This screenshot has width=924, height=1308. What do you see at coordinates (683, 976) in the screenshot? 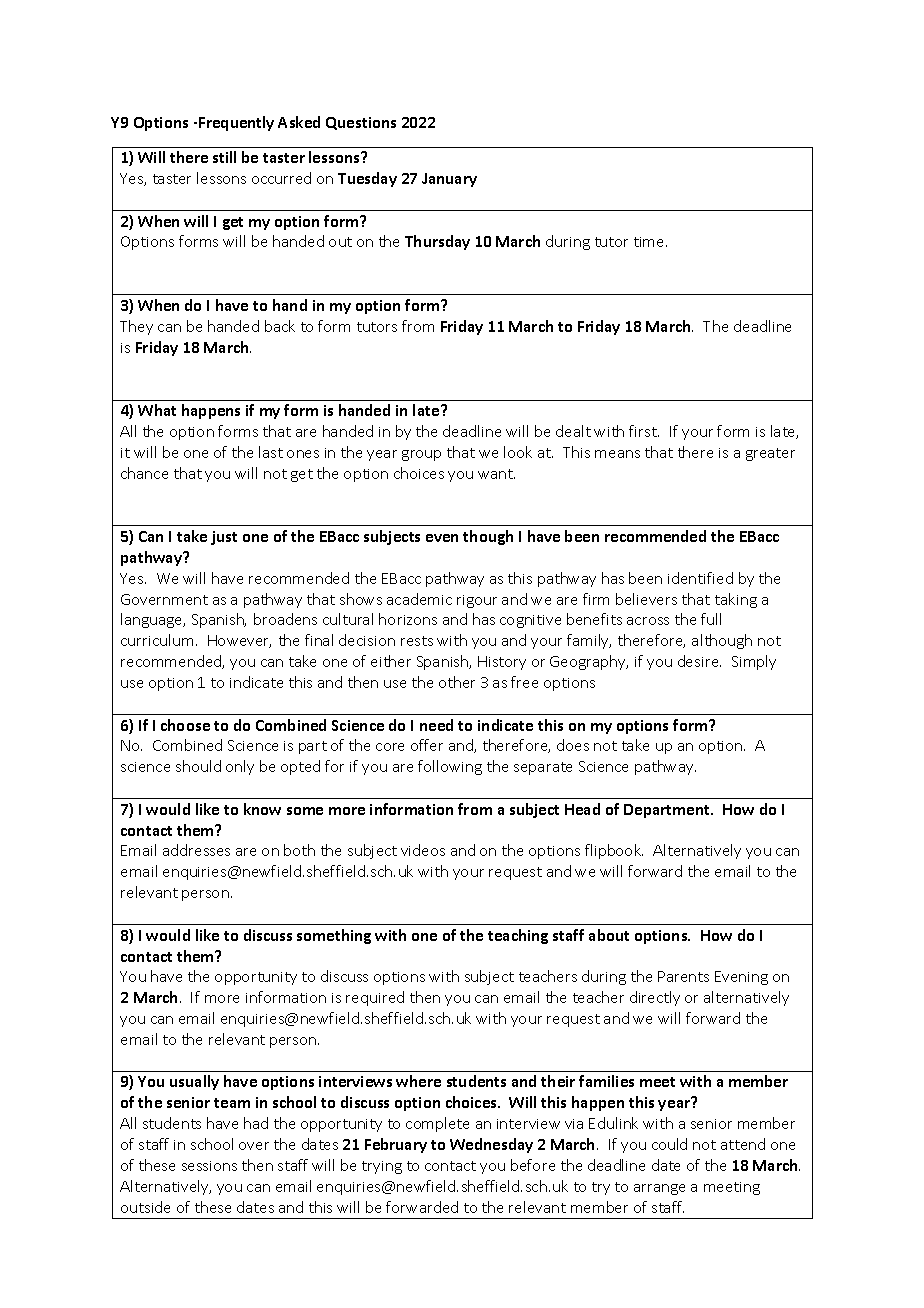
I see `Parents` at bounding box center [683, 976].
